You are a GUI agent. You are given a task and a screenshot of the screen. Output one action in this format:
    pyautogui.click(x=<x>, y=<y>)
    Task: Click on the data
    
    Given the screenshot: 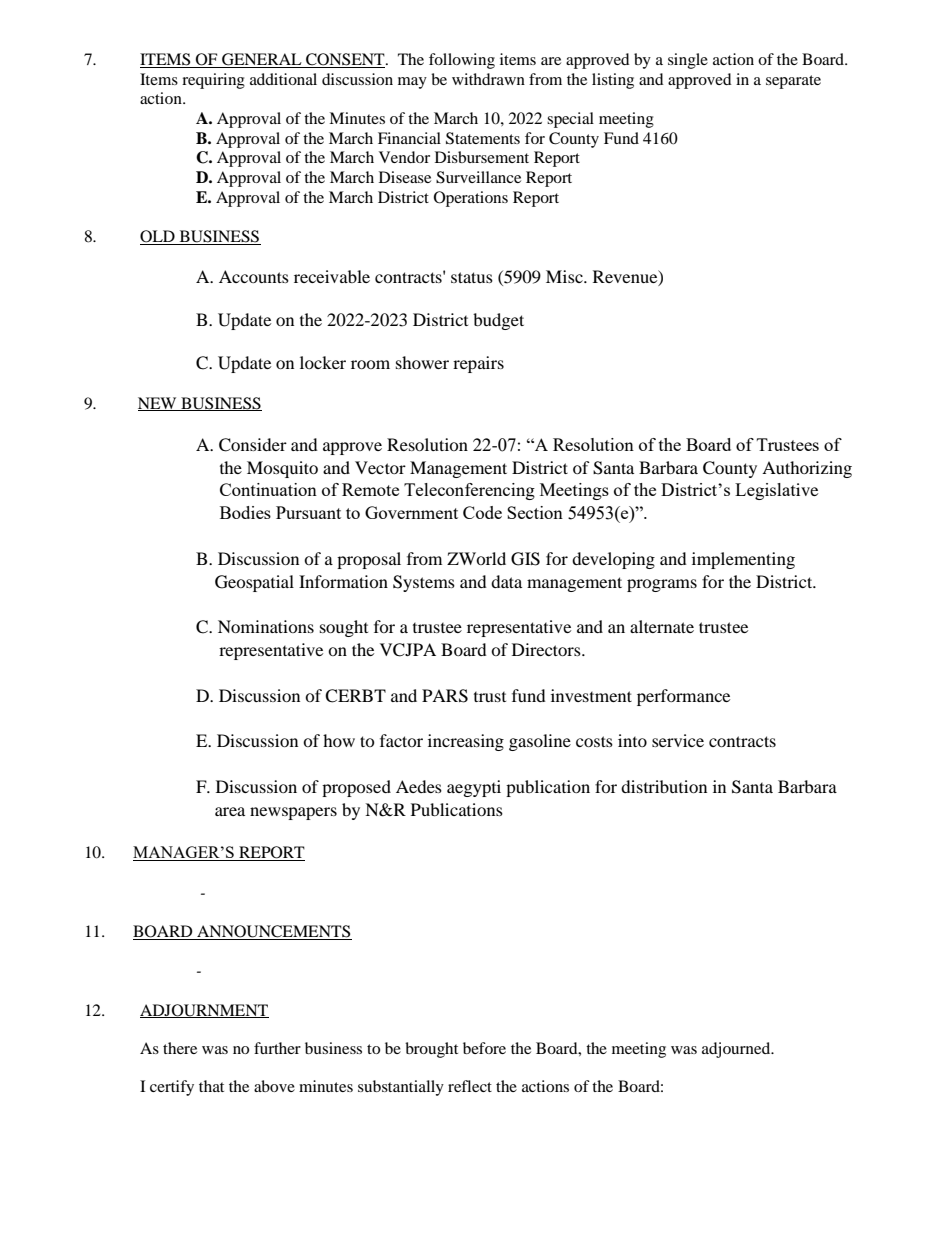 What is the action you would take?
    pyautogui.click(x=506, y=581)
